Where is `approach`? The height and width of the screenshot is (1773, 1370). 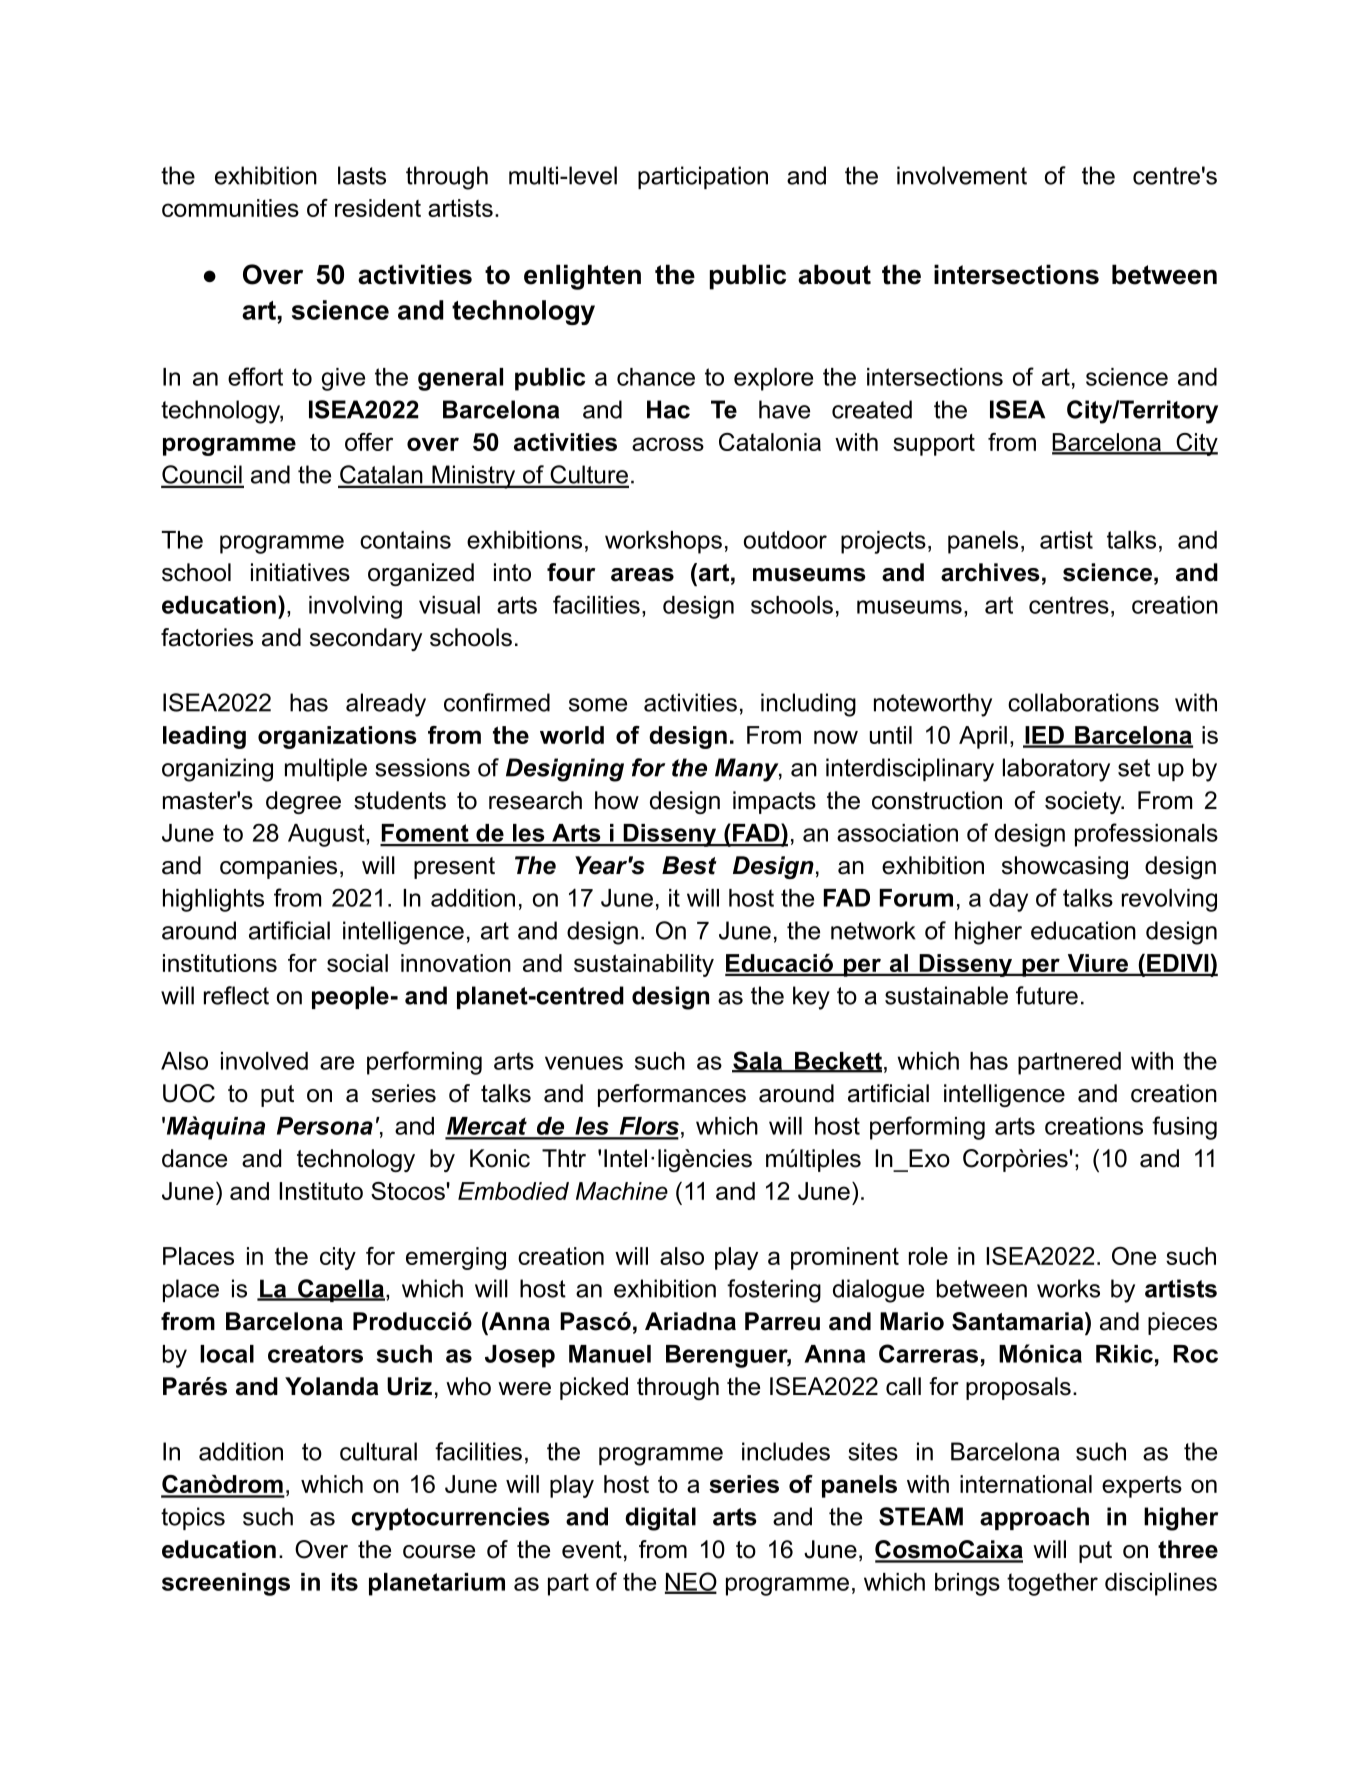
approach is located at coordinates (1034, 1518).
